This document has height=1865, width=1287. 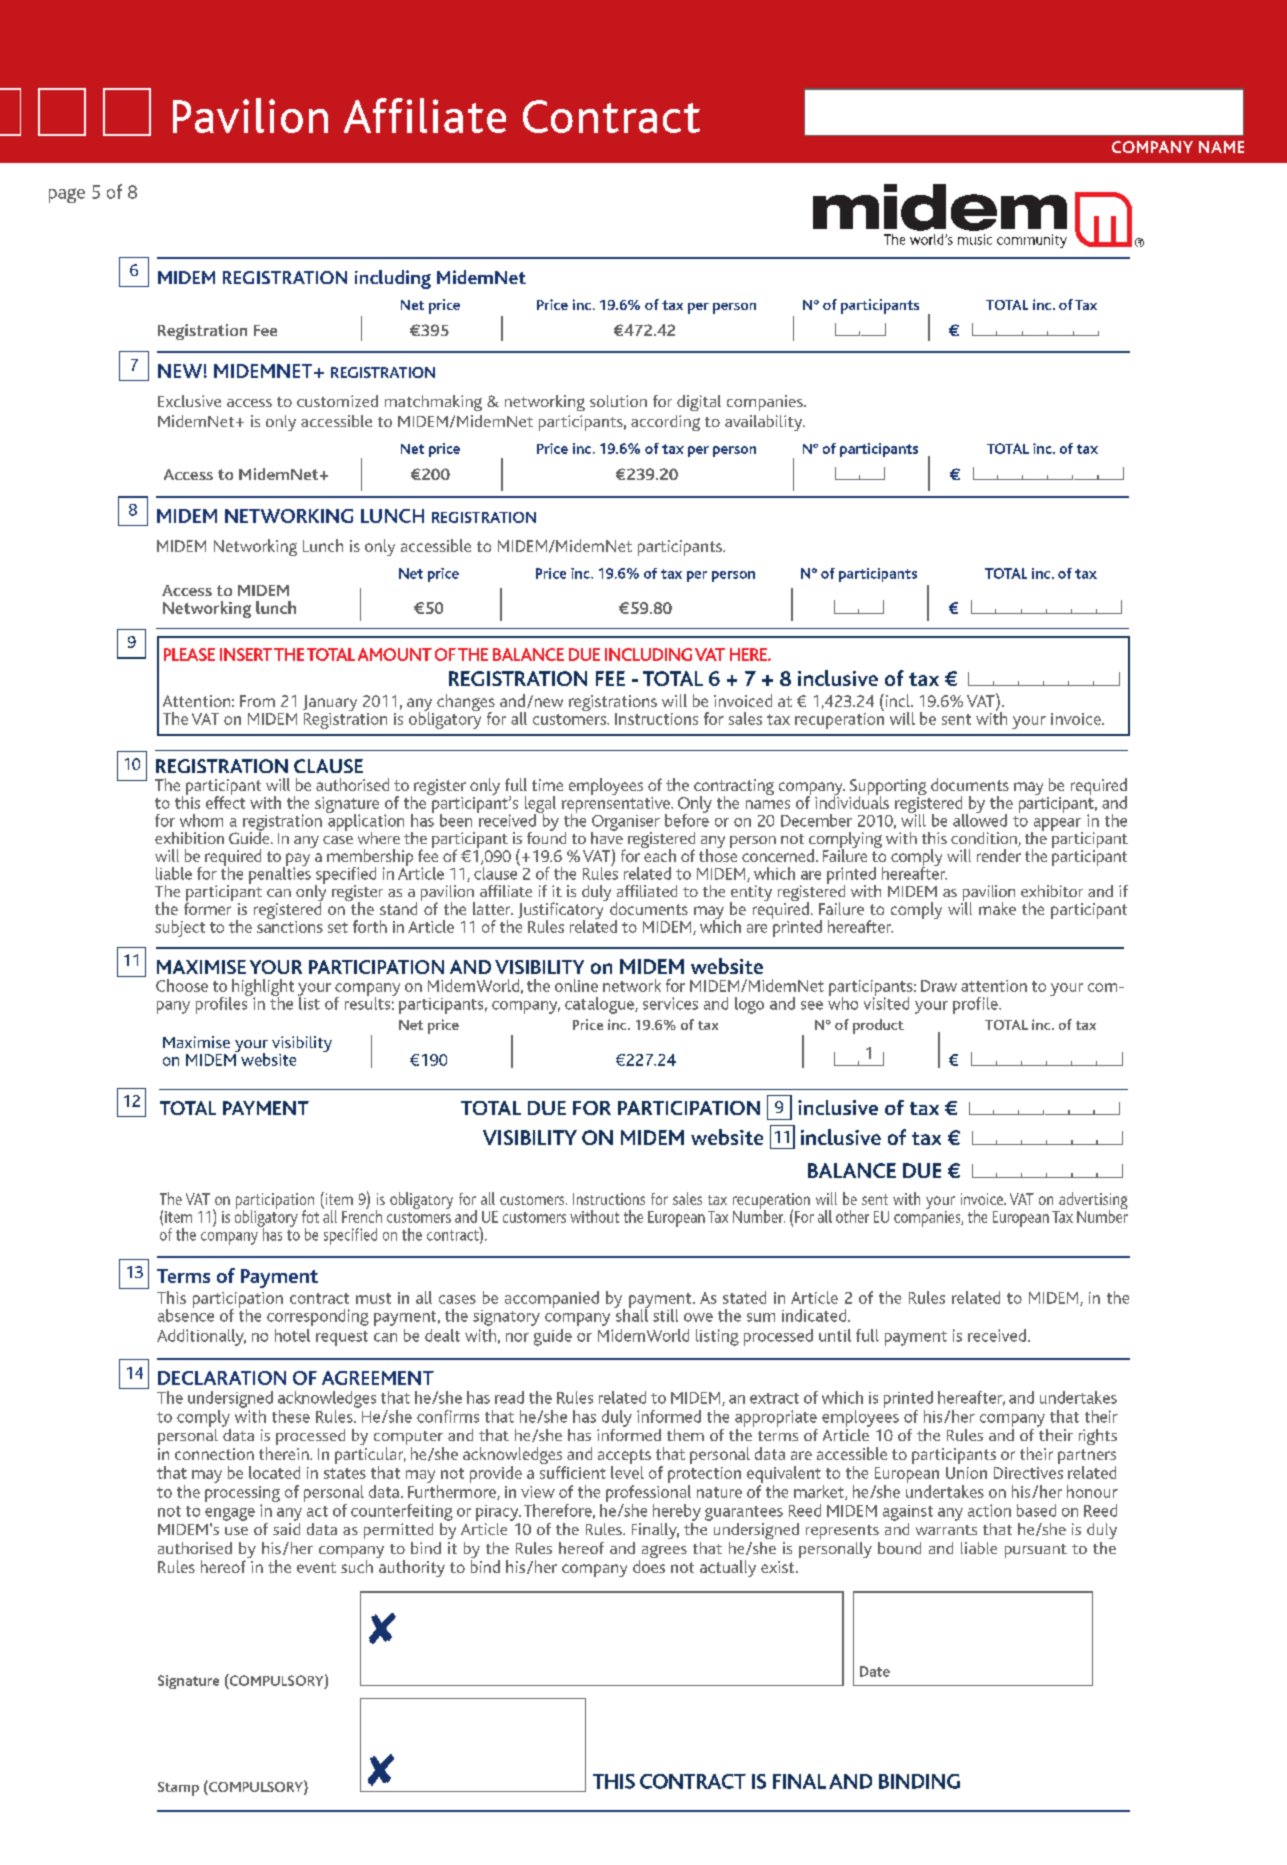 What do you see at coordinates (576, 985) in the document?
I see `online` at bounding box center [576, 985].
